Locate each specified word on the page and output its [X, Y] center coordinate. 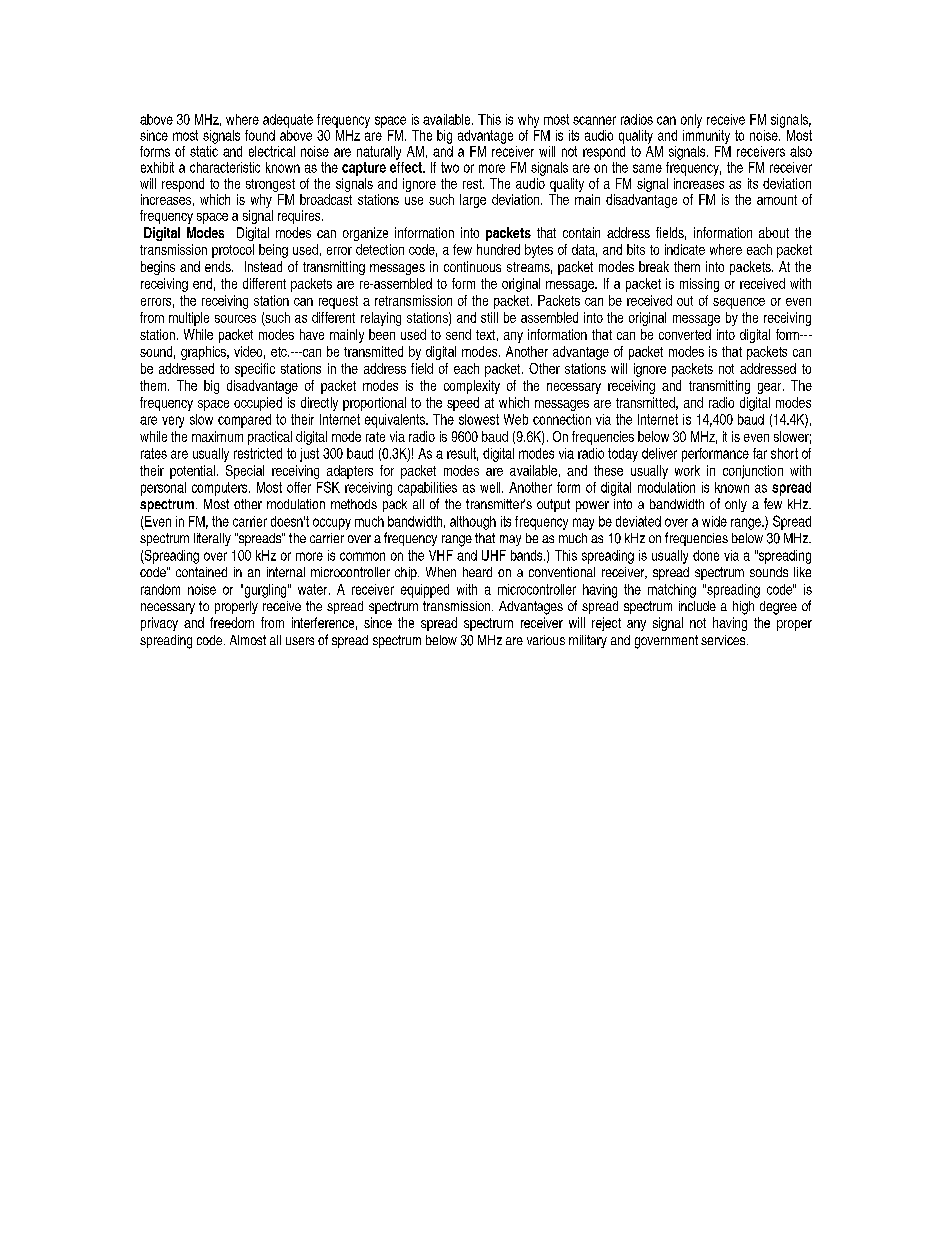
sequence [739, 303]
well [491, 487]
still [489, 317]
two [450, 167]
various [546, 640]
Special [245, 472]
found [260, 135]
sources [235, 319]
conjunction [753, 472]
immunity [706, 135]
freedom [232, 622]
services [724, 640]
